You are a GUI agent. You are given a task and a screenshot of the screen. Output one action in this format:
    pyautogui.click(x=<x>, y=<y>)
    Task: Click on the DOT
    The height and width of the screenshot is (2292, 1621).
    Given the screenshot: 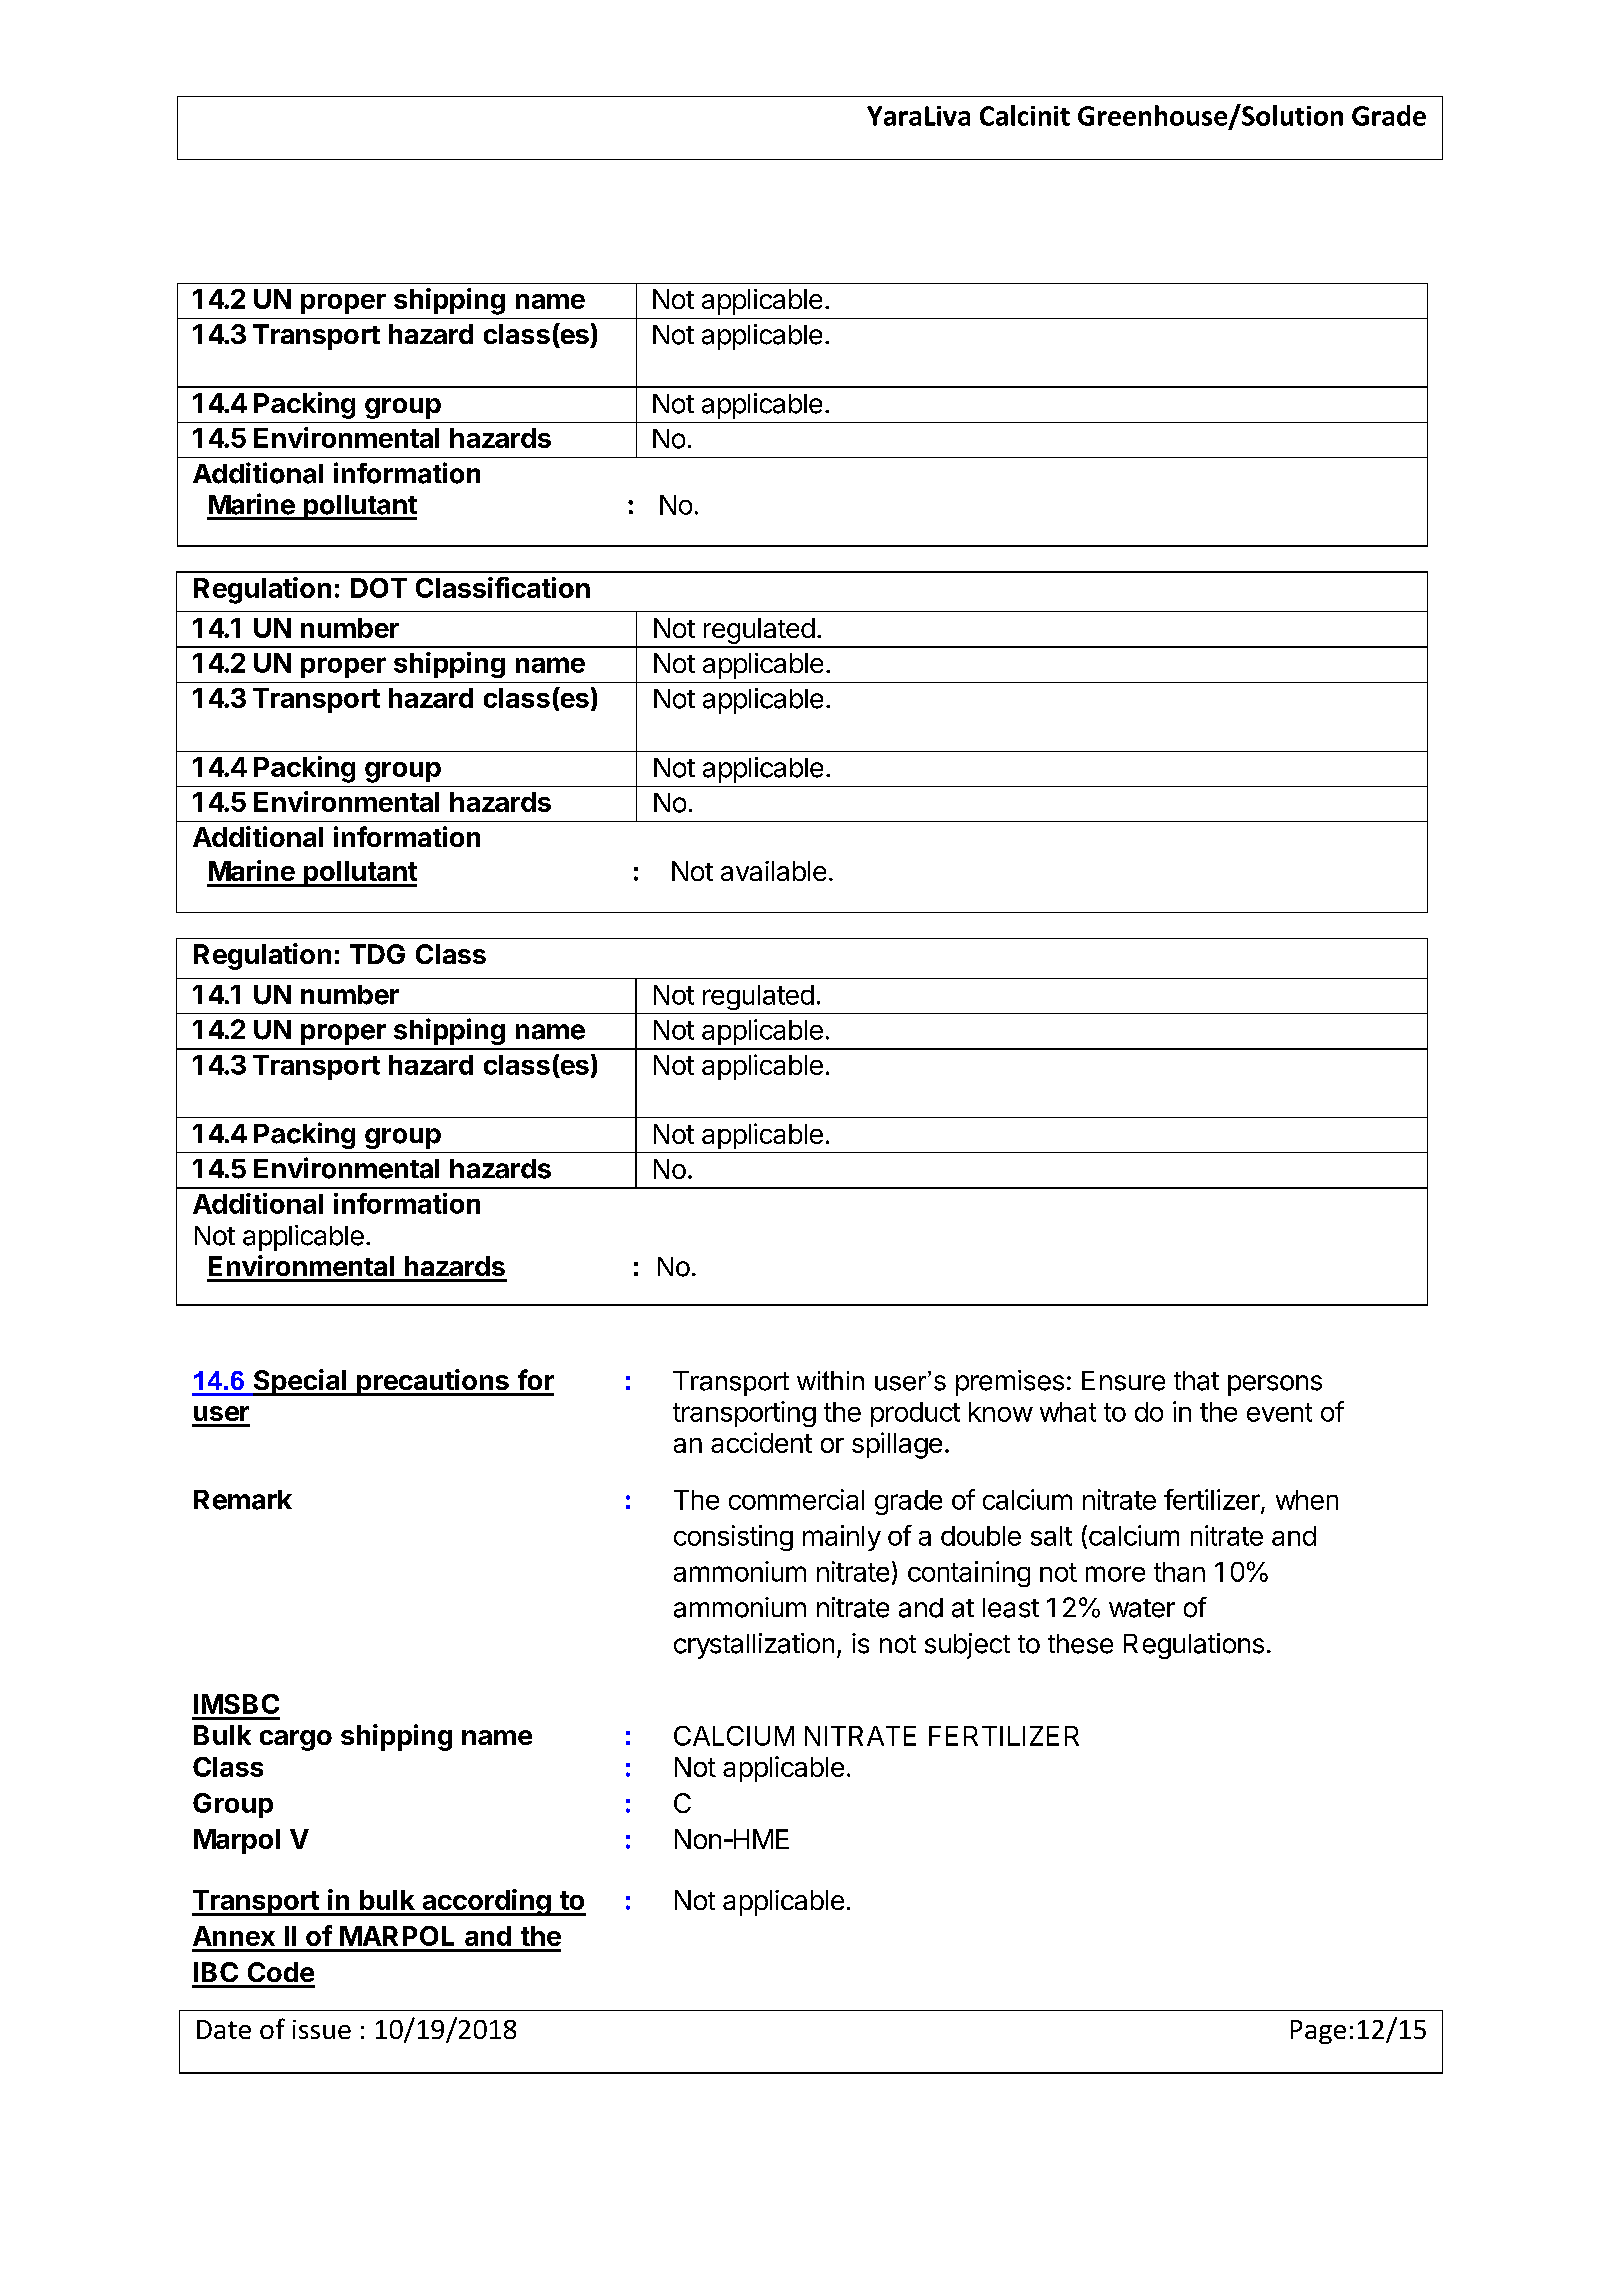 What is the action you would take?
    pyautogui.click(x=379, y=588)
